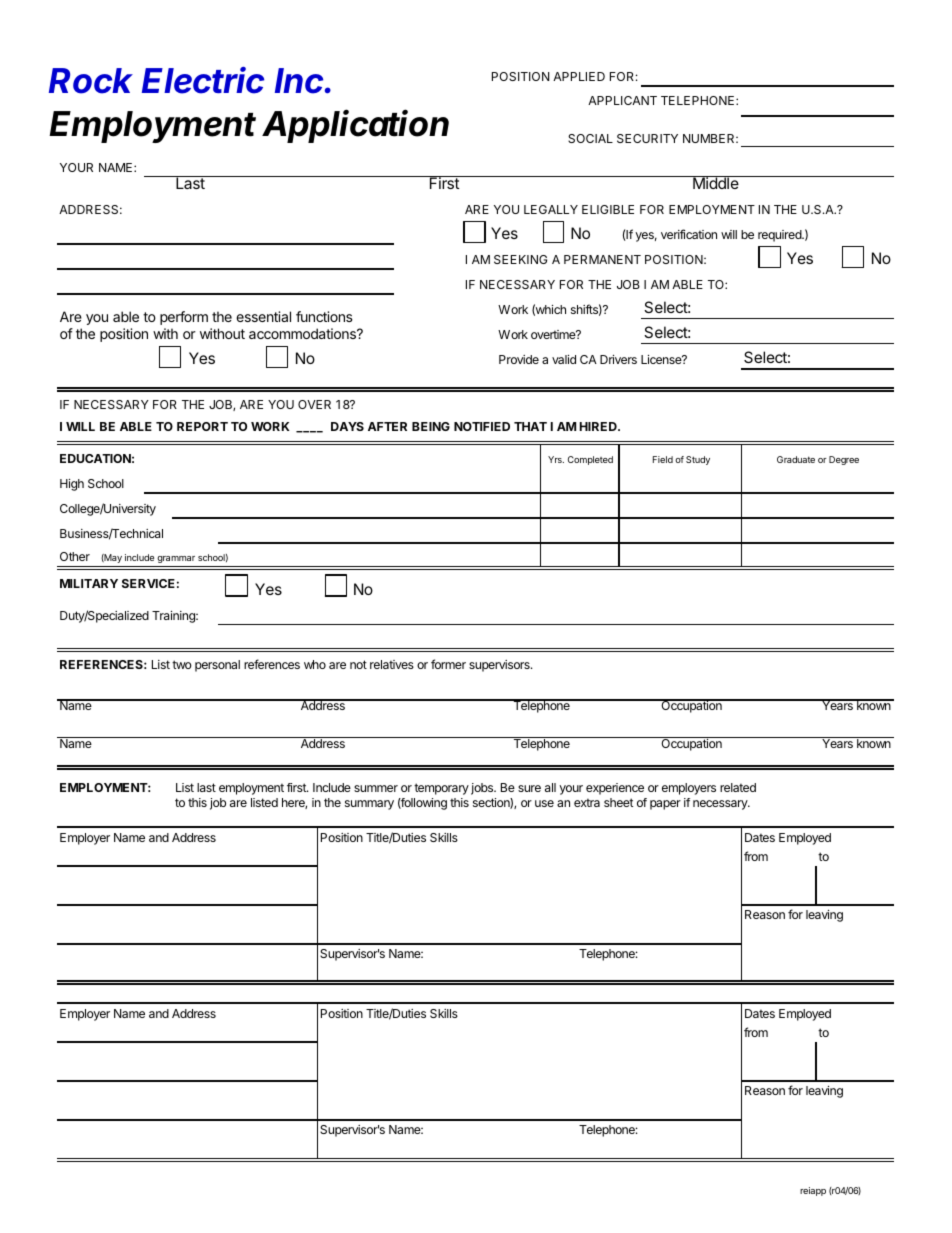  Describe the element at coordinates (618, 359) in the screenshot. I see `Drivers` at that location.
